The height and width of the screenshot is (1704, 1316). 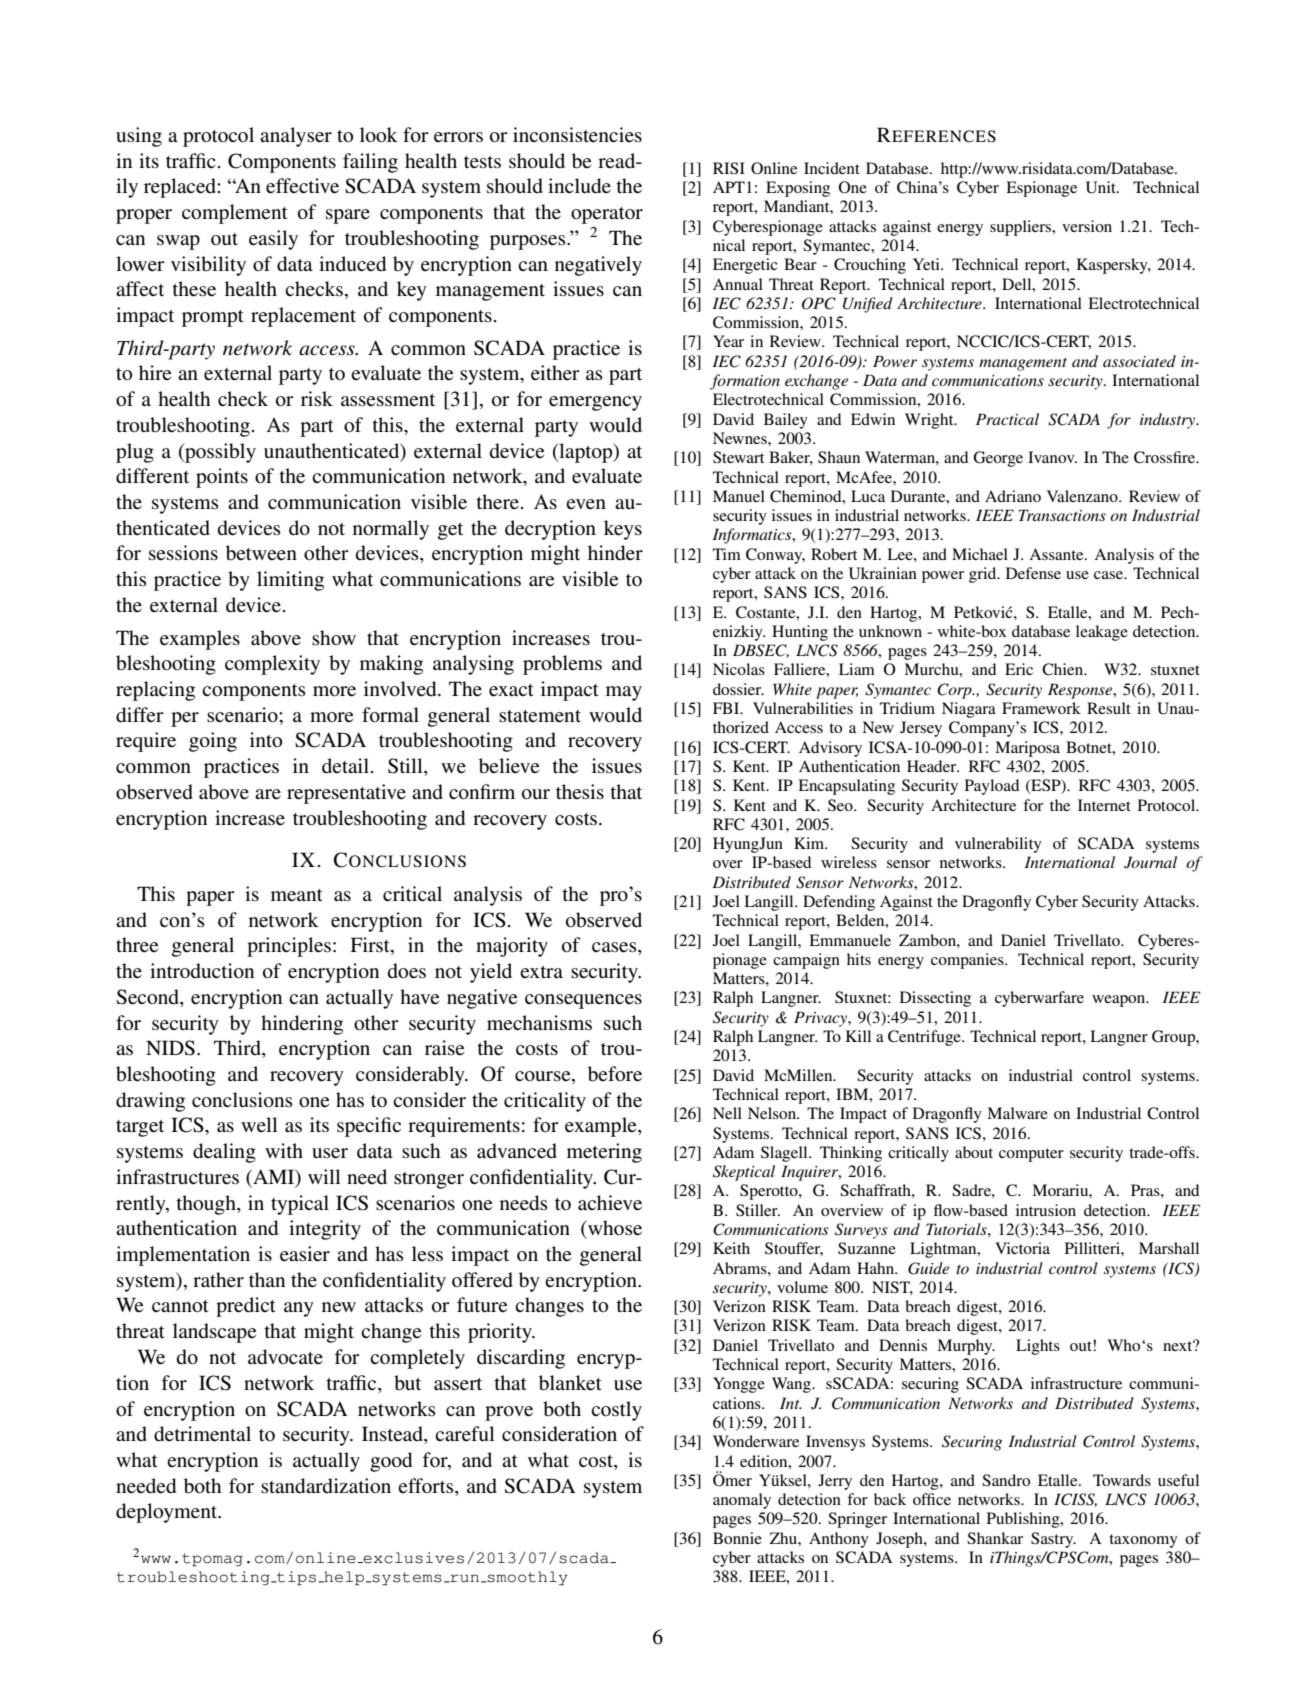 I want to click on operator, so click(x=607, y=215).
